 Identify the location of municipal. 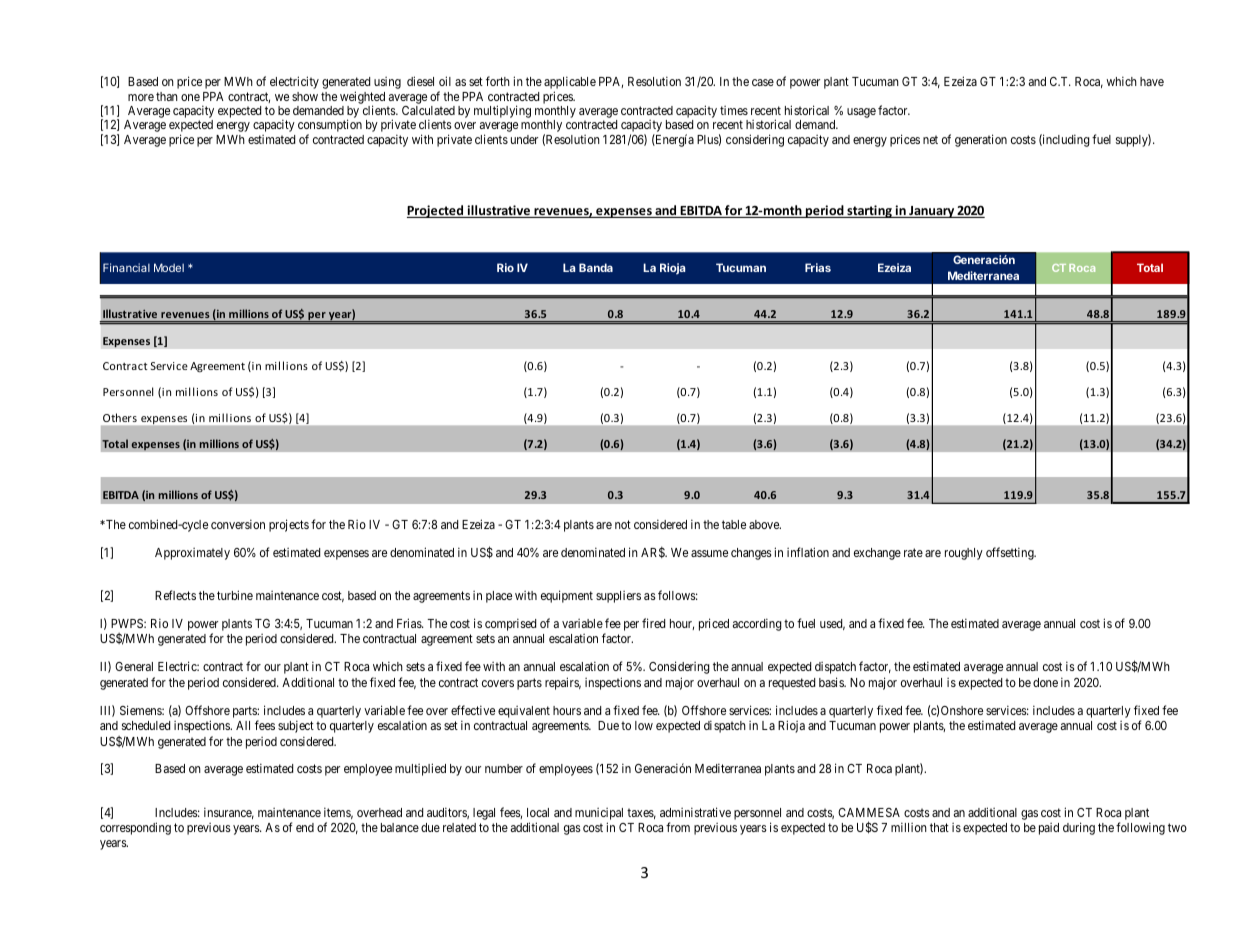
(599, 814).
